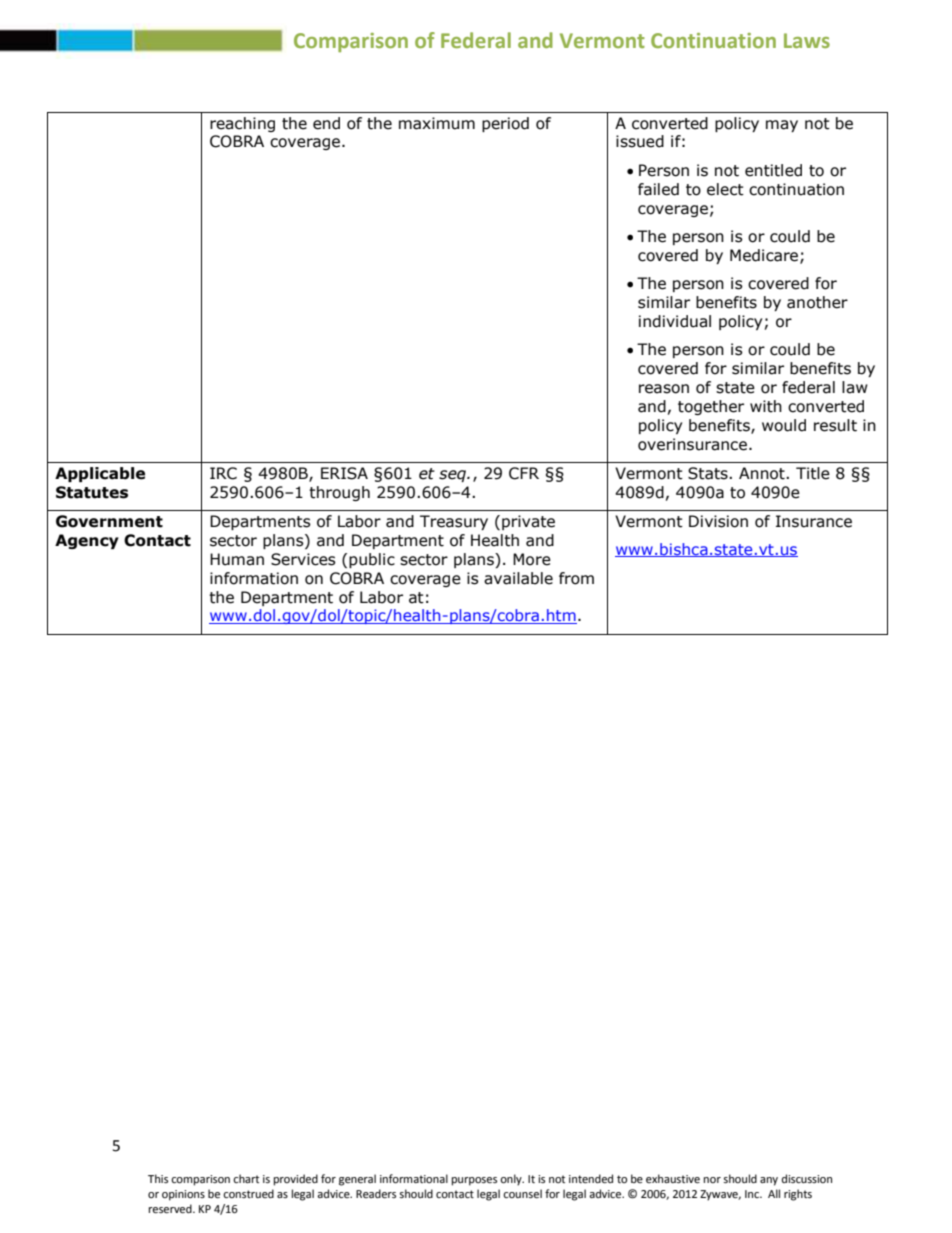 The width and height of the screenshot is (952, 1233). I want to click on This, so click(158, 1178).
